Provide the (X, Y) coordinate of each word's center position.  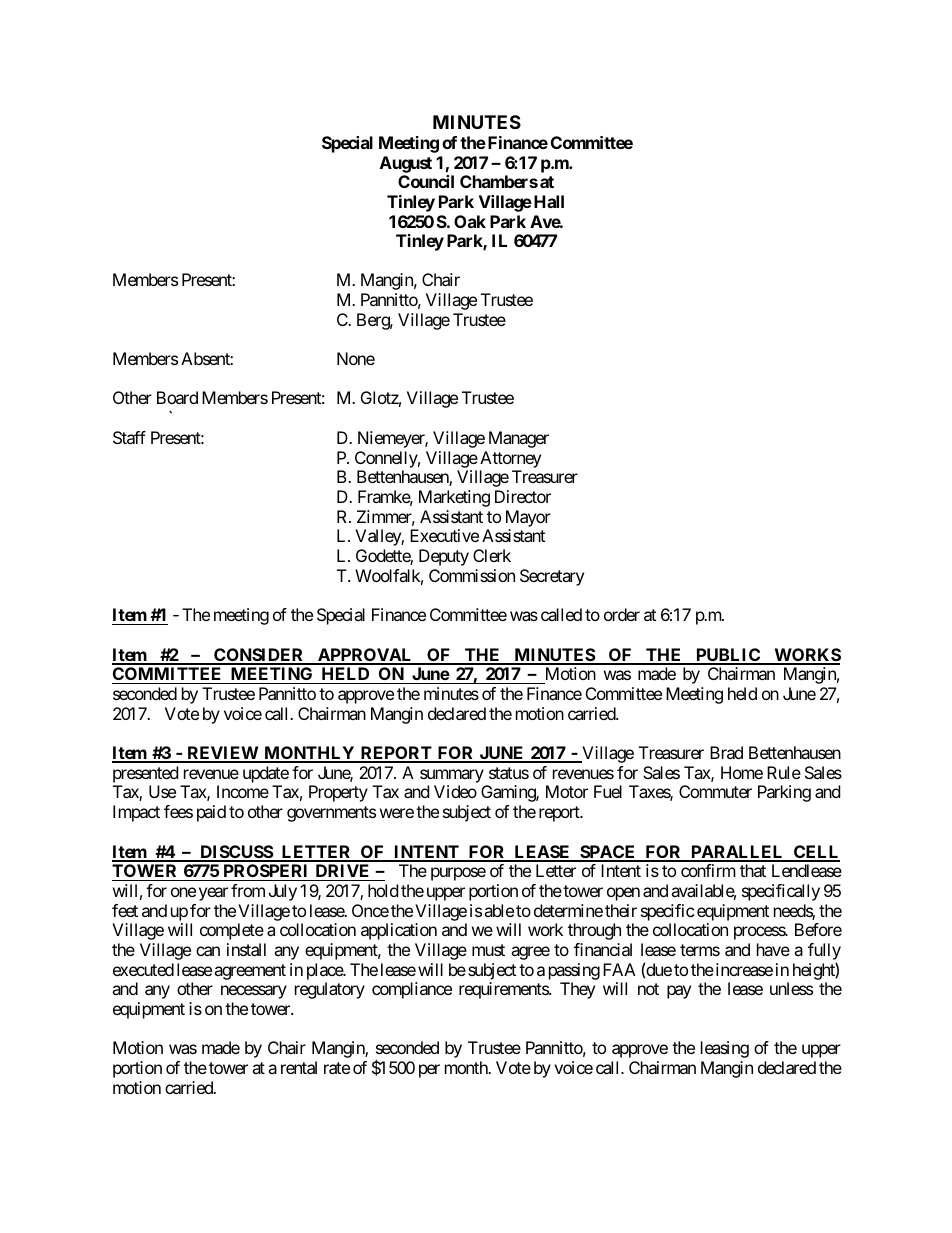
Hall (549, 201)
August (406, 164)
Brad (726, 752)
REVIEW (222, 754)
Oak (470, 221)
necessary (254, 992)
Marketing (454, 498)
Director (523, 496)
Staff (129, 437)
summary (452, 776)
